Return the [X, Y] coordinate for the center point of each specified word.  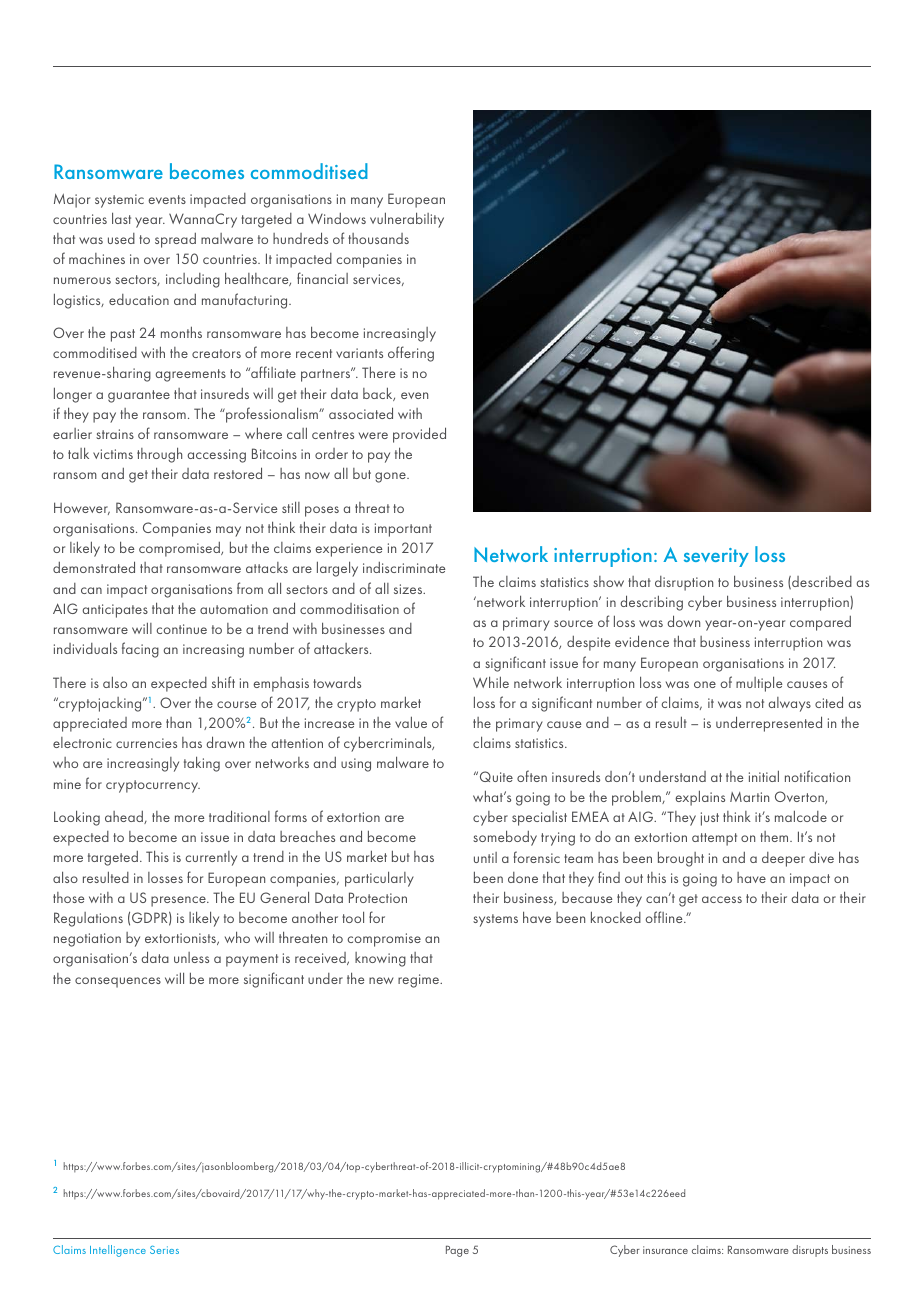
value [411, 722]
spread [175, 240]
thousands [378, 238]
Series [164, 1249]
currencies [146, 743]
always [789, 704]
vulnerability [407, 220]
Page [457, 1251]
